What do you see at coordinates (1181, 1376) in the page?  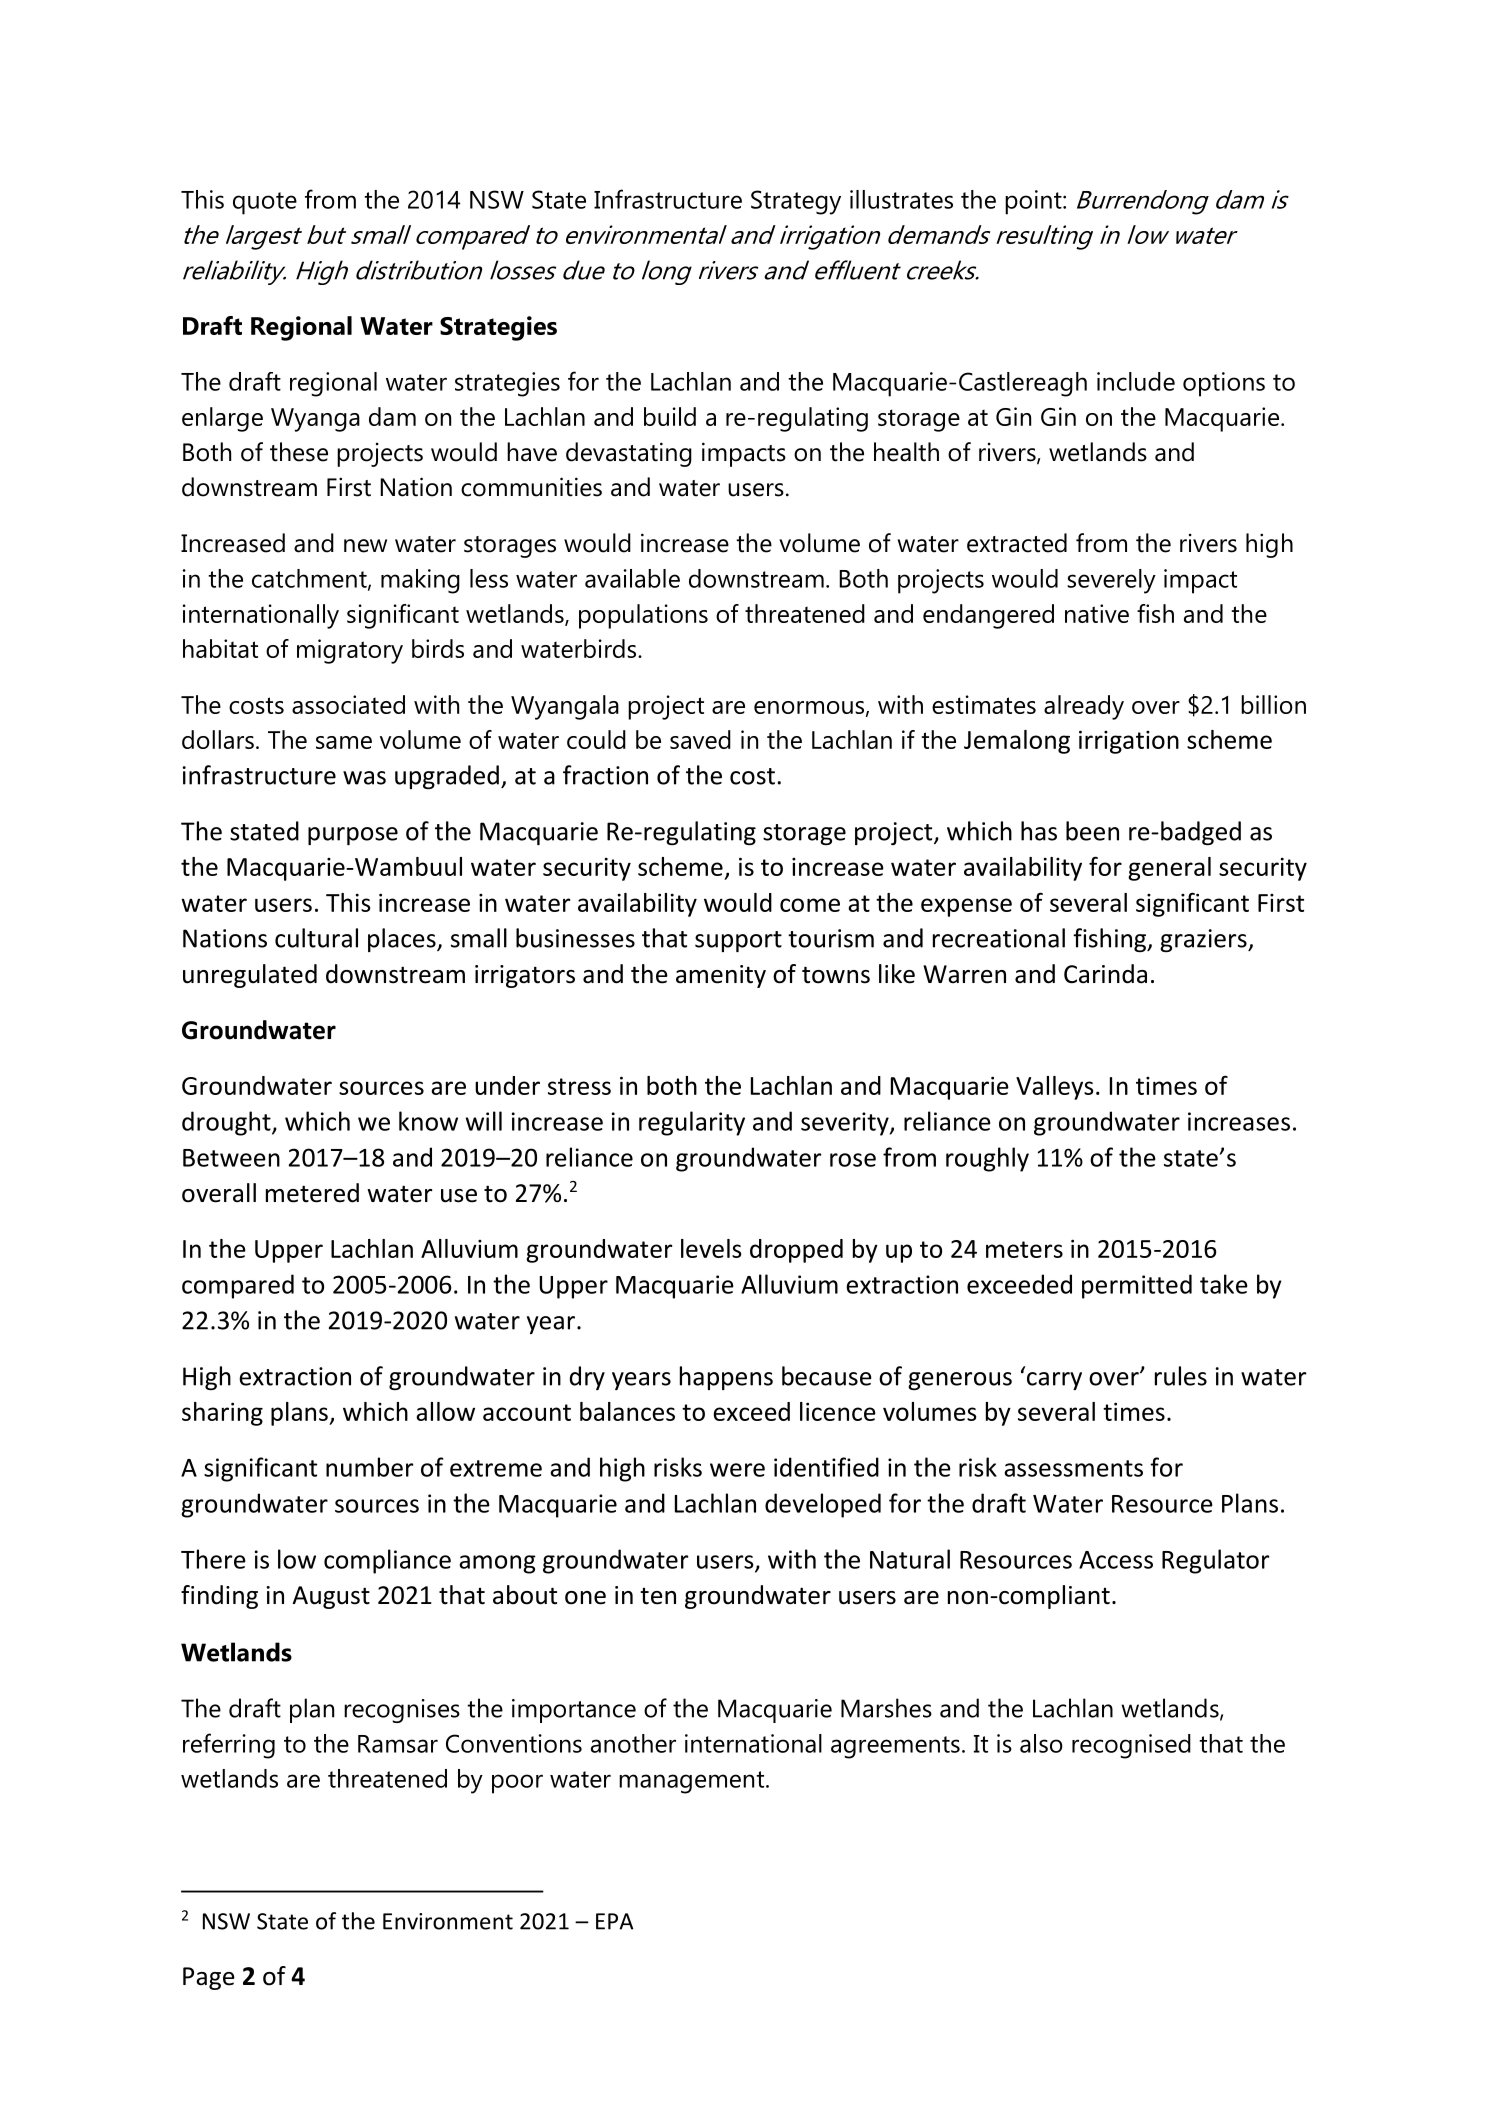 I see `rules` at bounding box center [1181, 1376].
